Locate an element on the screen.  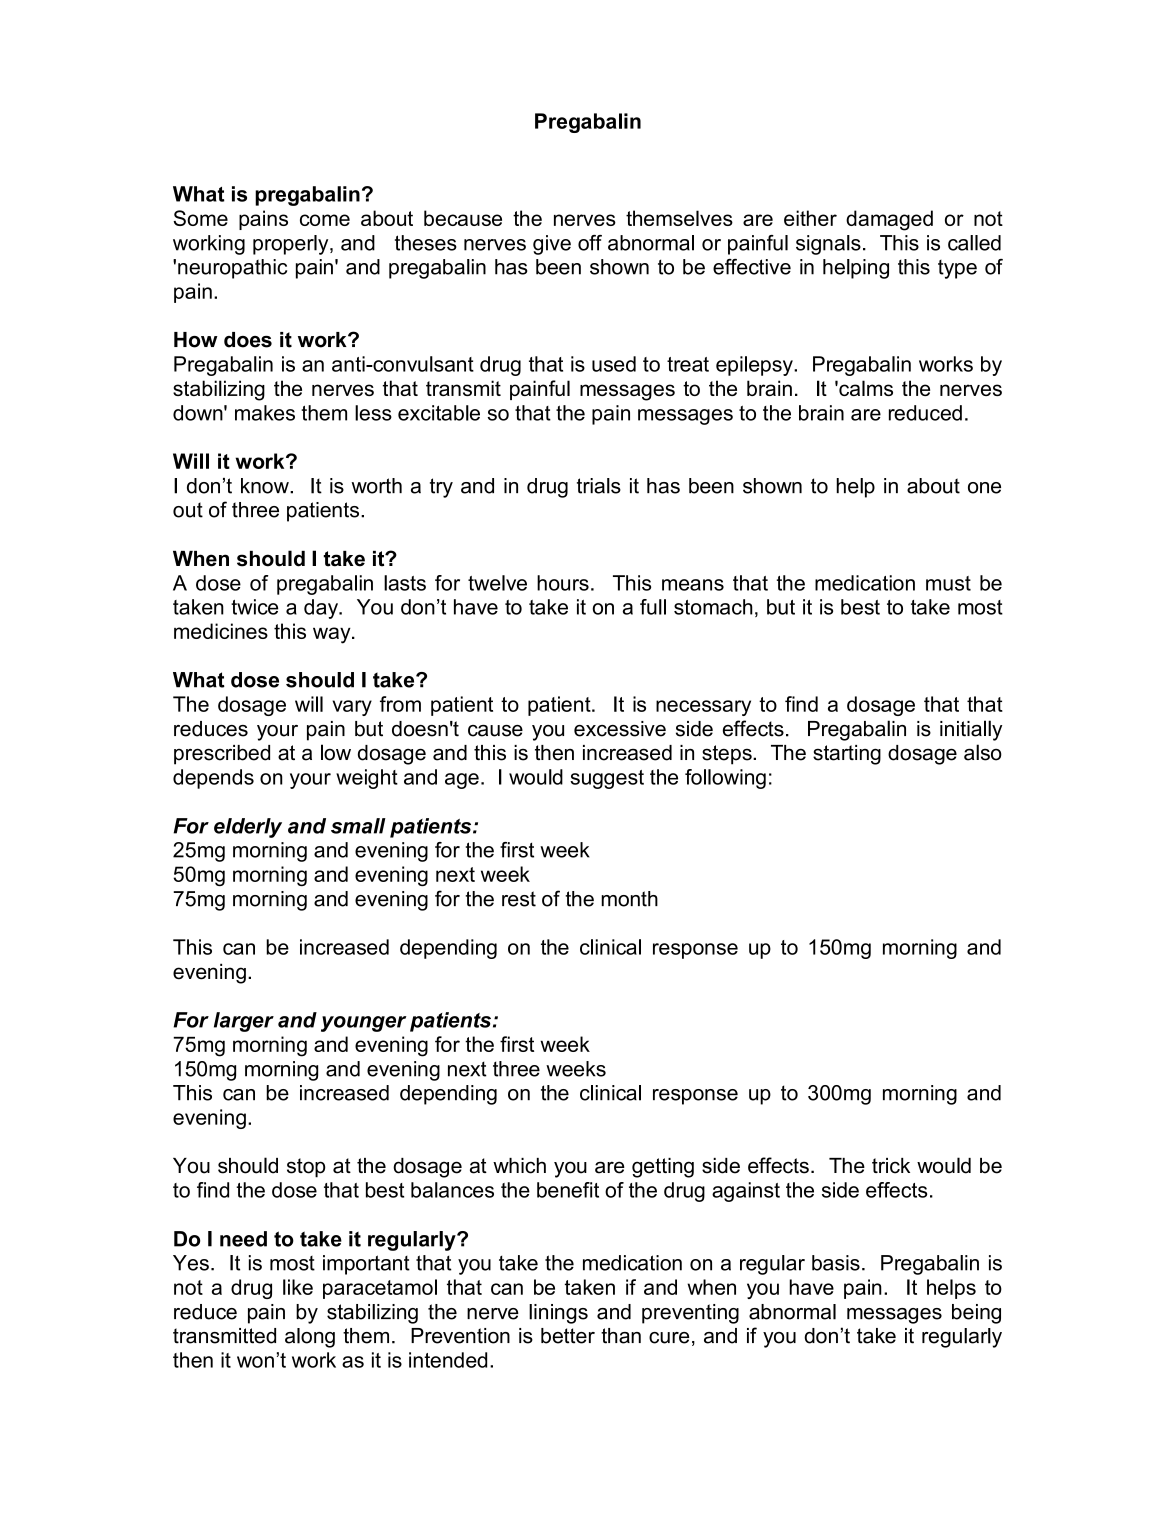
along is located at coordinates (310, 1338).
